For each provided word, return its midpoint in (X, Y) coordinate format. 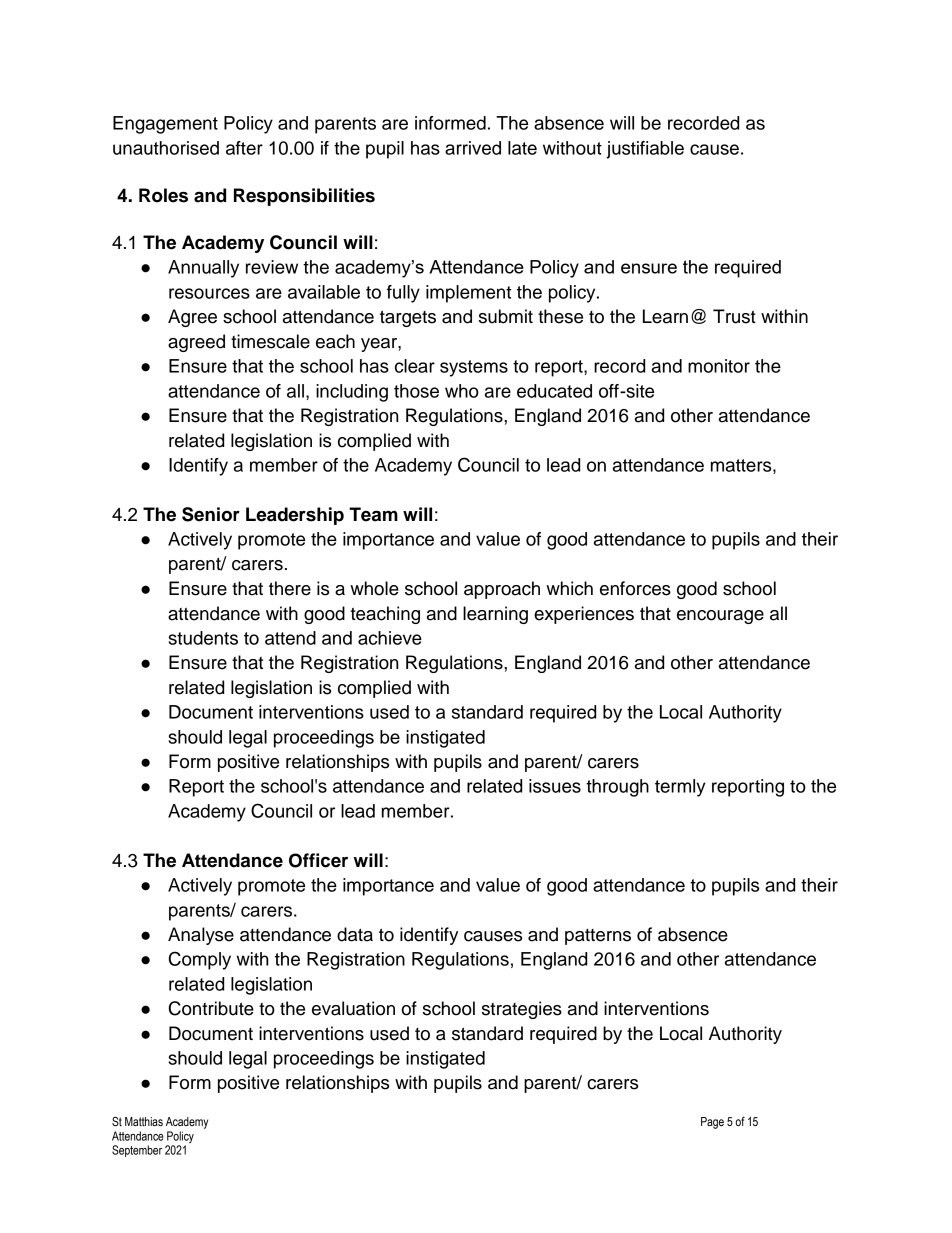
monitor (719, 366)
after (244, 148)
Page (712, 1123)
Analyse (201, 936)
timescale (270, 341)
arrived (473, 148)
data (355, 934)
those (416, 391)
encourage (720, 617)
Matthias (144, 1121)
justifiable (645, 150)
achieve (390, 638)
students (203, 638)
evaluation (353, 1008)
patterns (598, 937)
